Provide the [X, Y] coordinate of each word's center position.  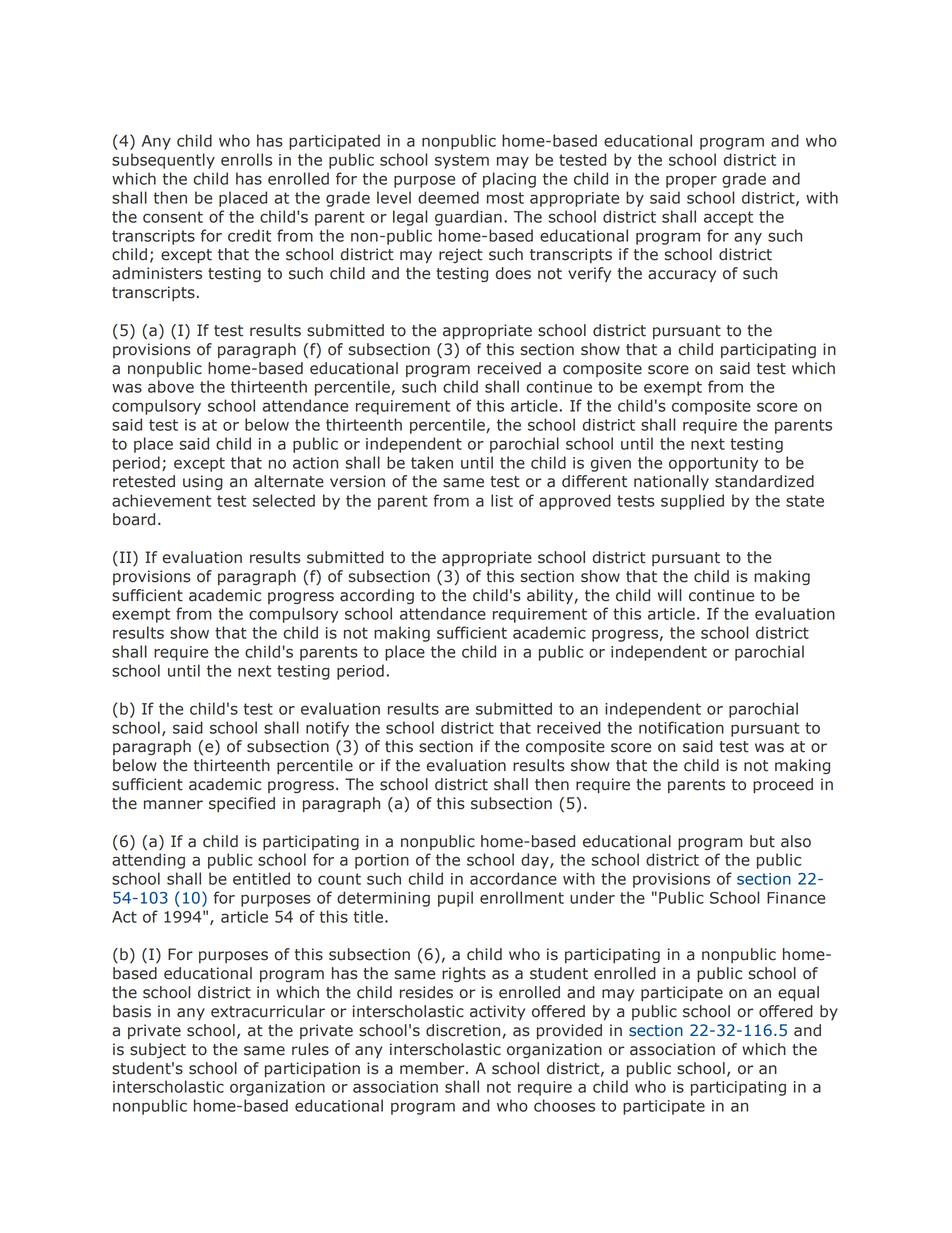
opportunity [713, 464]
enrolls [246, 159]
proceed [783, 785]
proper [691, 181]
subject [158, 1050]
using [203, 482]
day [536, 861]
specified [242, 804]
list [502, 500]
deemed [448, 197]
